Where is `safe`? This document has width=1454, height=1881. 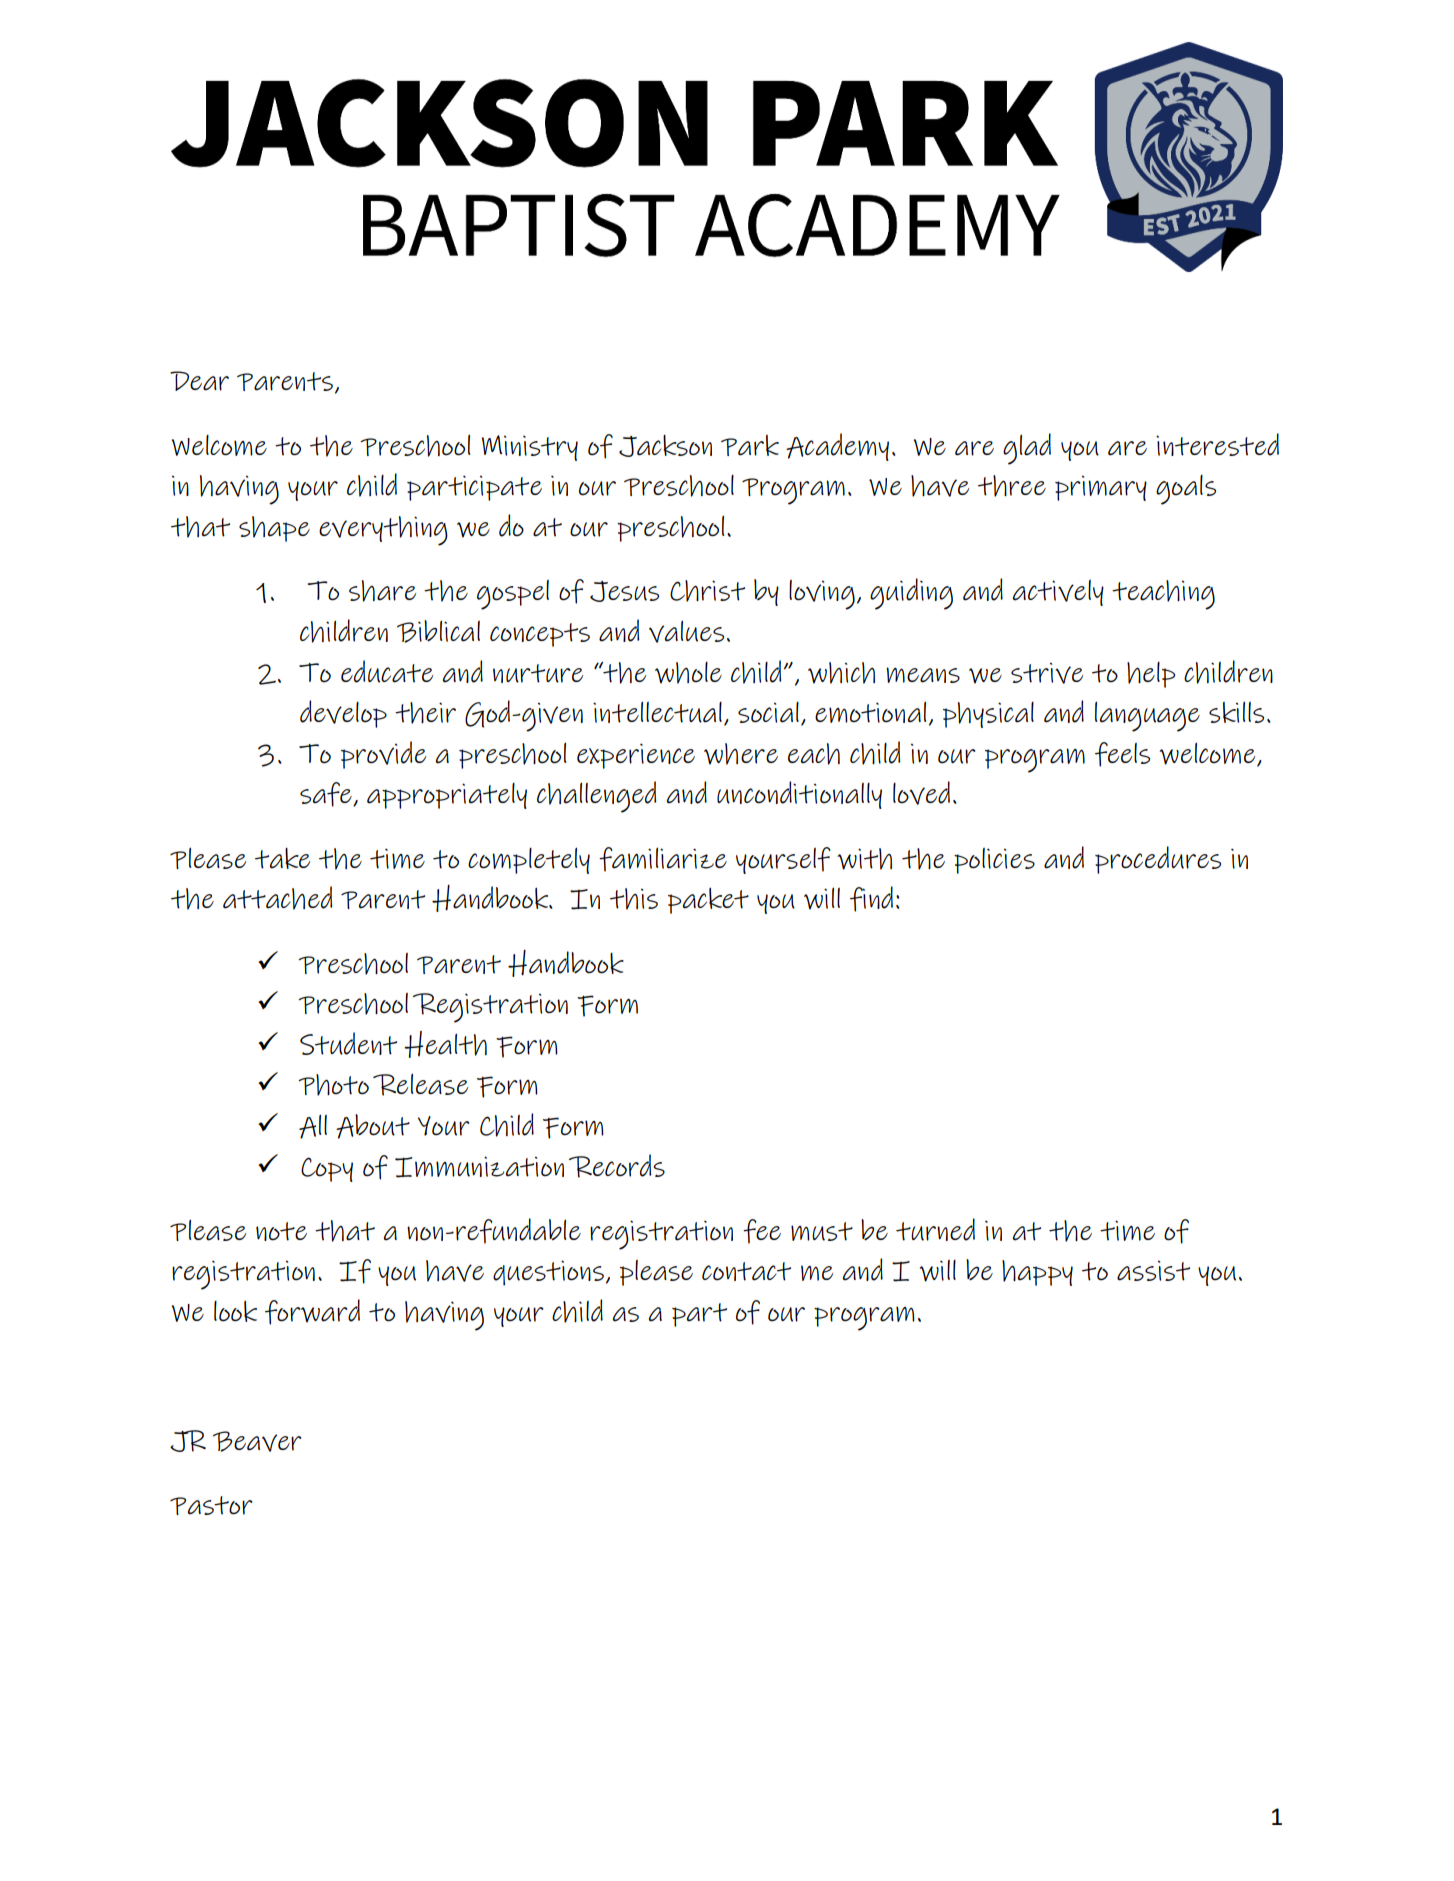
safe is located at coordinates (327, 794).
